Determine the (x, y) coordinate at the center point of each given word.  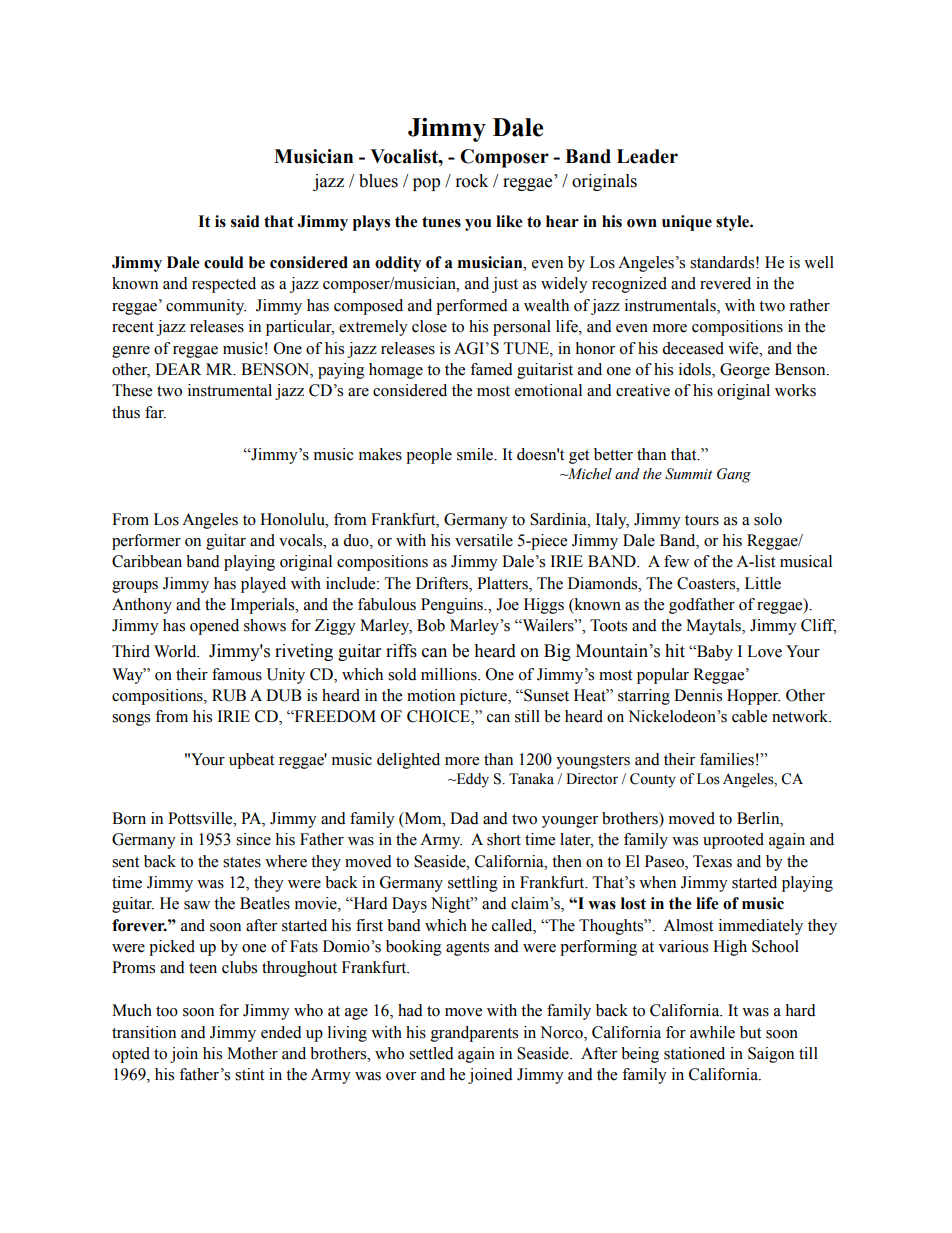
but (750, 1032)
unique (687, 223)
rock (472, 181)
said (245, 221)
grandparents (474, 1034)
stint (249, 1074)
